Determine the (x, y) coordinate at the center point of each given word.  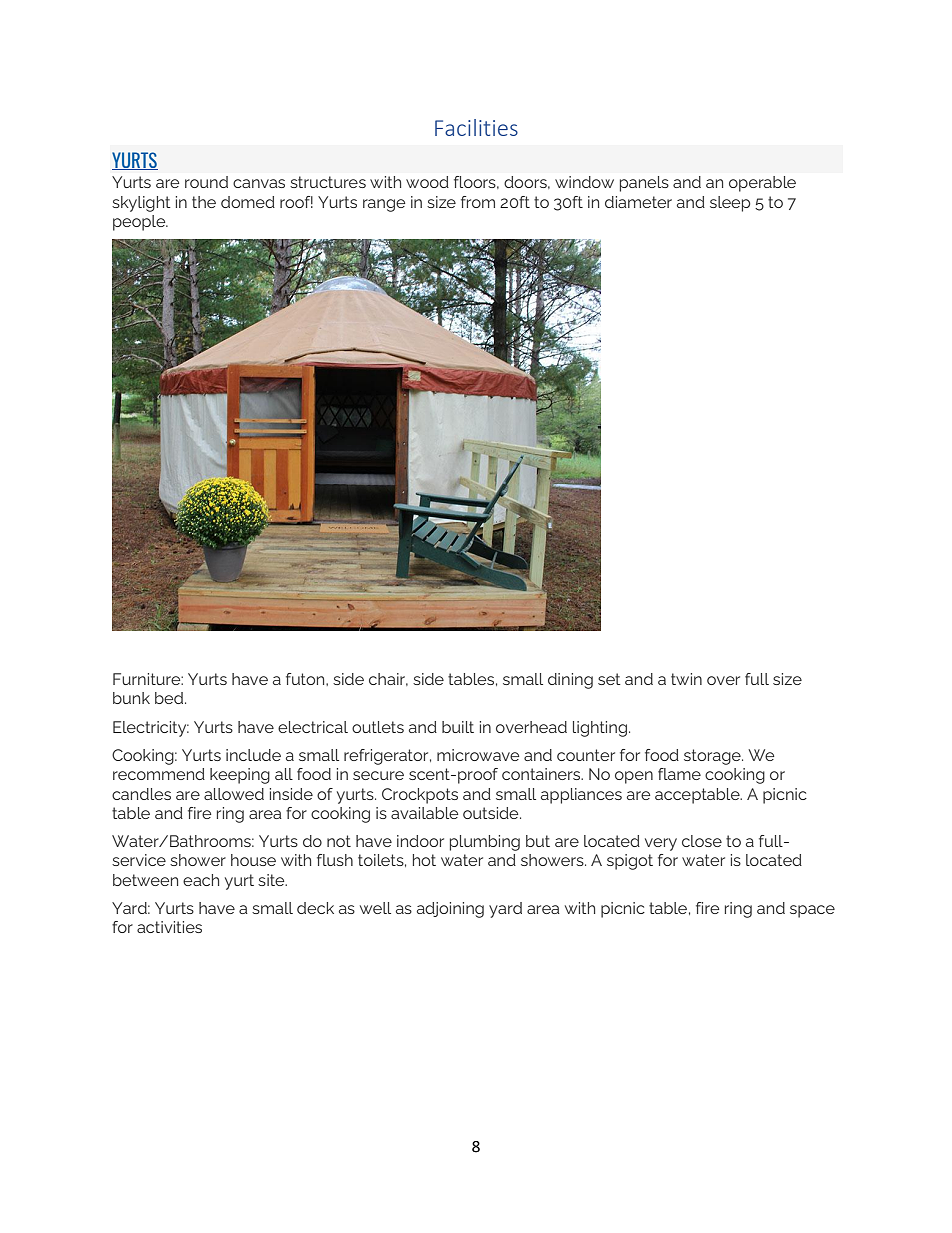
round (206, 182)
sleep (730, 204)
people (140, 223)
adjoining (450, 910)
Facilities (476, 127)
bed (170, 698)
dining (570, 681)
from (478, 202)
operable (762, 184)
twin (686, 679)
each (201, 880)
